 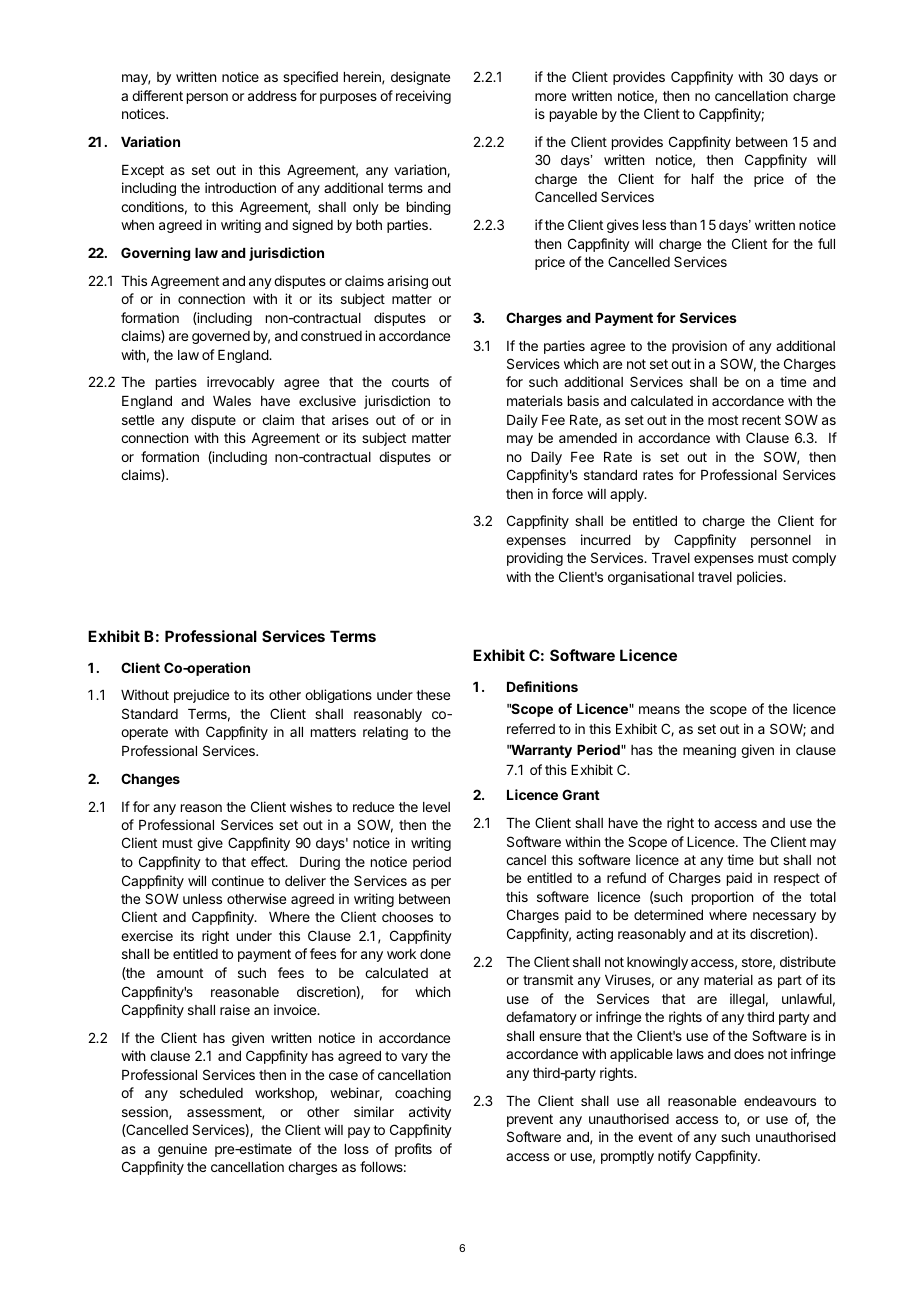 What do you see at coordinates (150, 780) in the screenshot?
I see `Changes` at bounding box center [150, 780].
